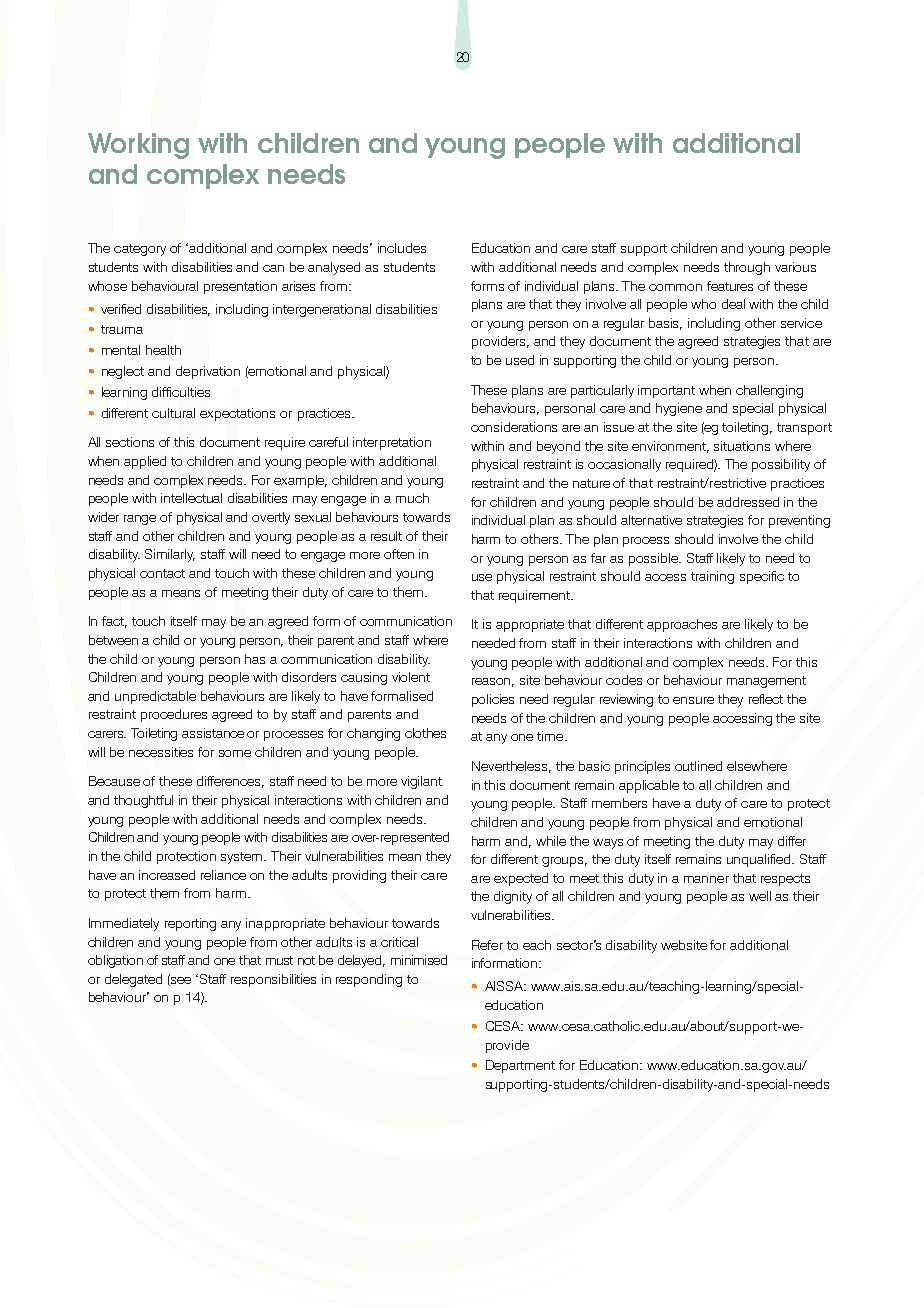 The image size is (924, 1308). I want to click on includes, so click(402, 248).
